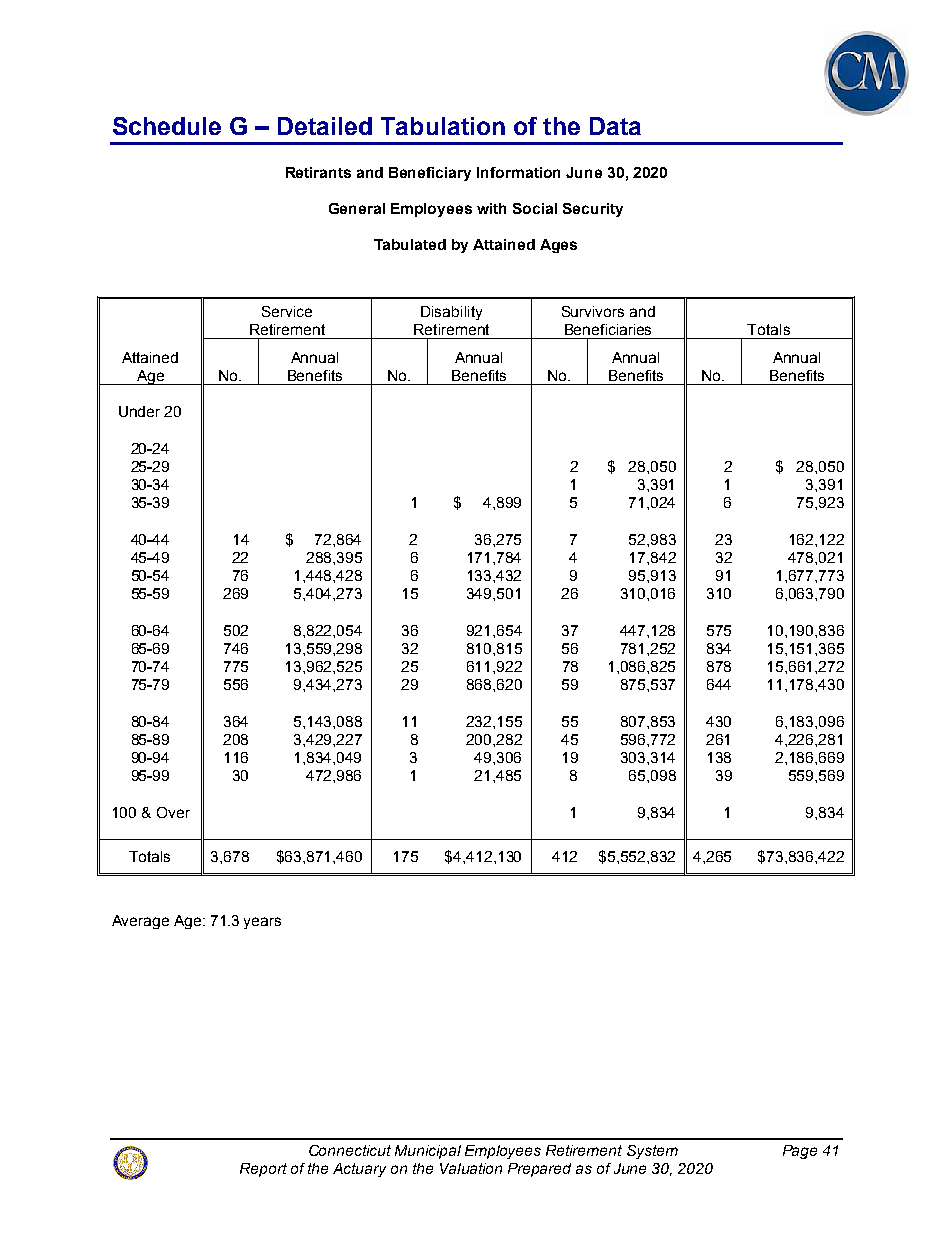 This screenshot has height=1233, width=952. What do you see at coordinates (471, 1168) in the screenshot?
I see `Valuation` at bounding box center [471, 1168].
